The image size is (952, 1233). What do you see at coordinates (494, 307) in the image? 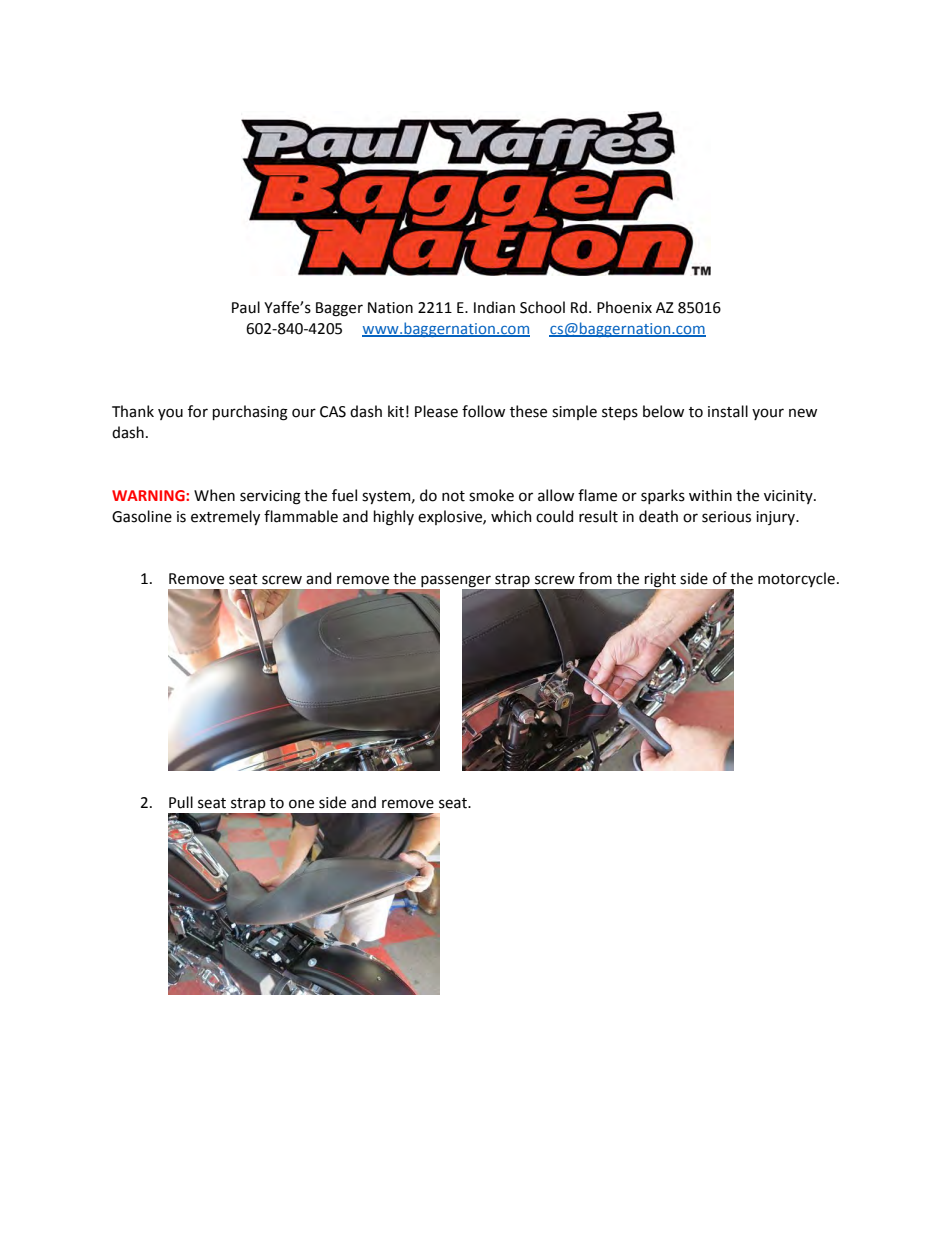
I see `Indian` at bounding box center [494, 307].
